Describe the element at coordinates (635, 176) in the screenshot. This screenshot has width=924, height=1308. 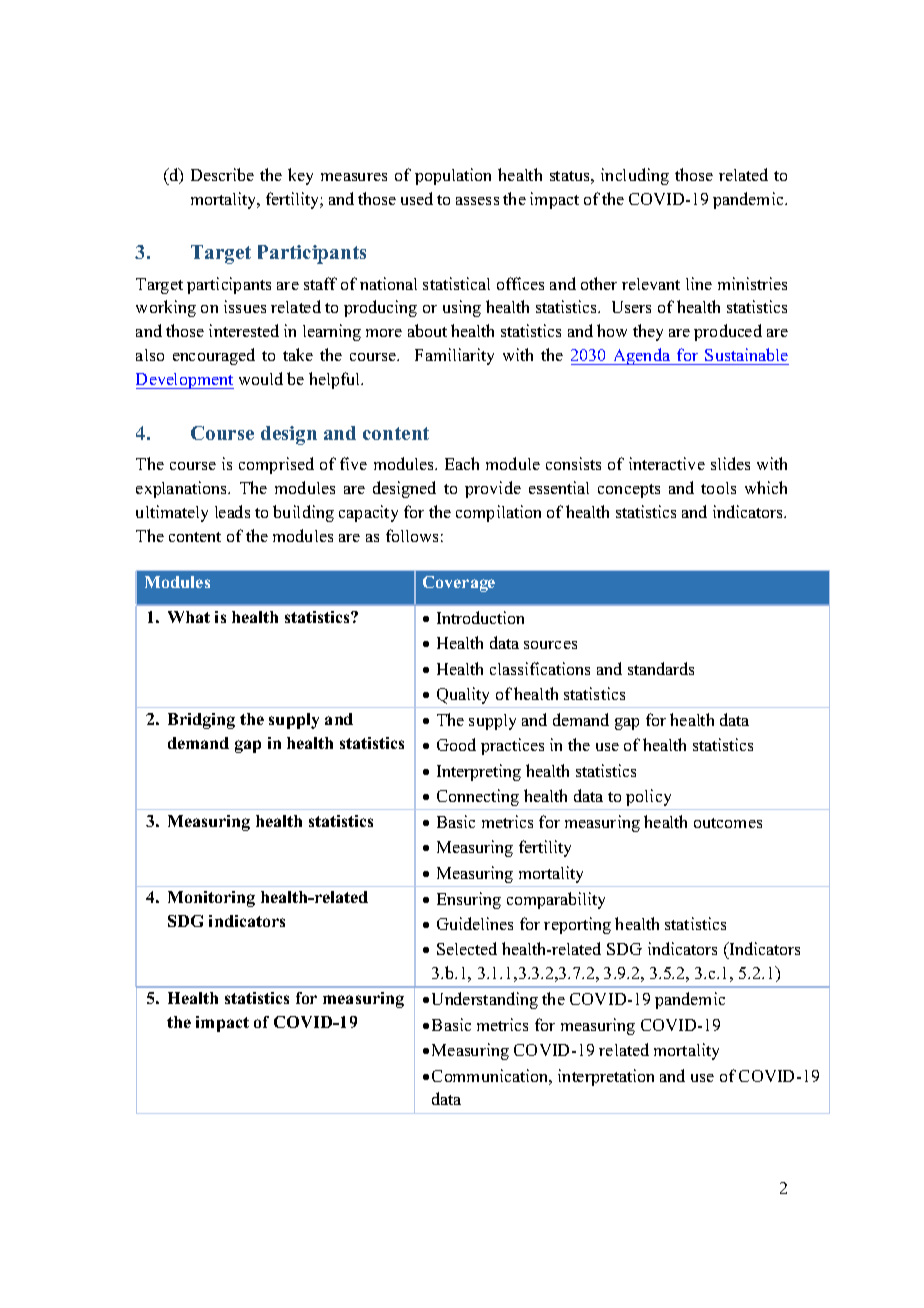
I see `including` at that location.
